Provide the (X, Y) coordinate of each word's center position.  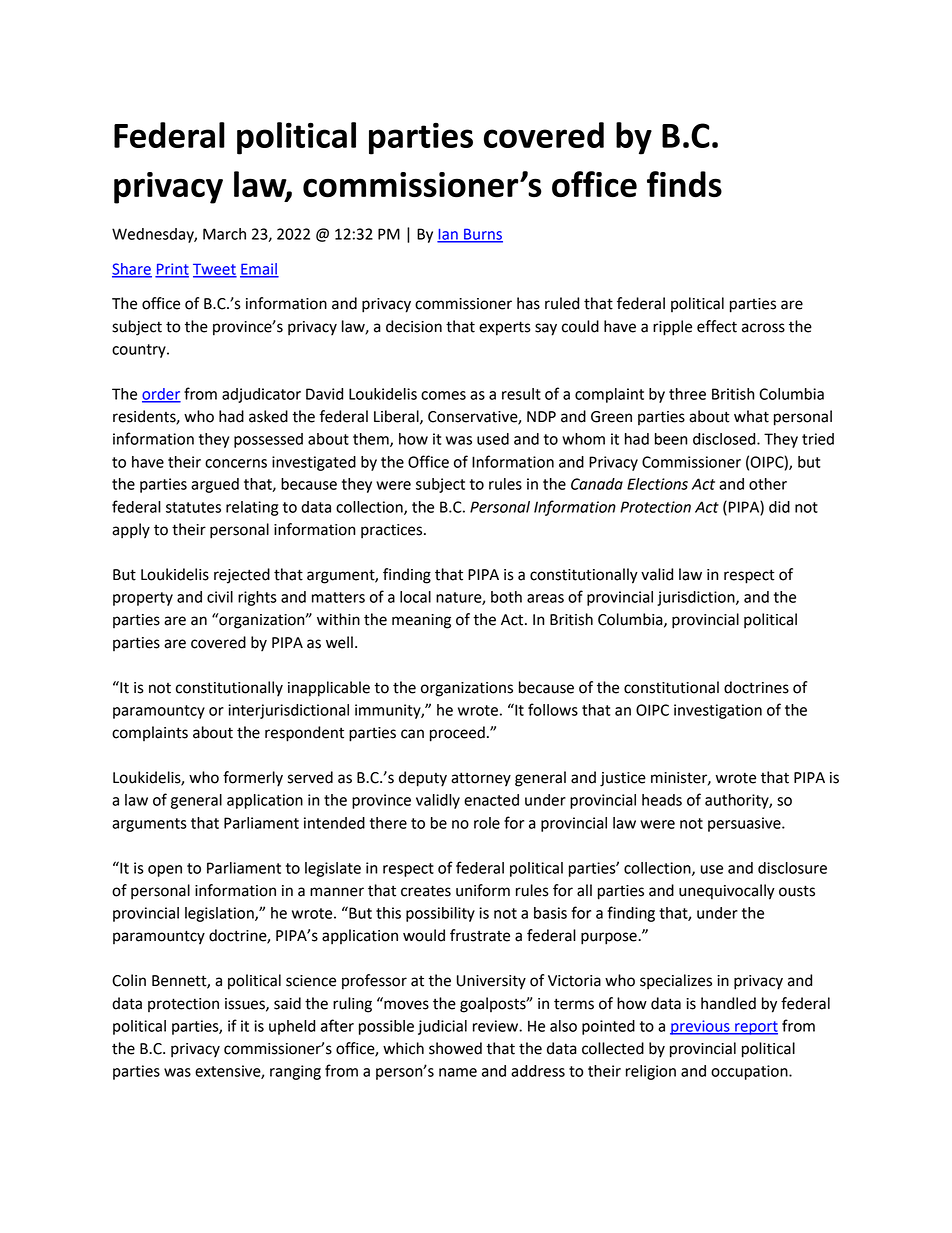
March (224, 234)
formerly (253, 779)
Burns (482, 235)
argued (215, 485)
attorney (481, 779)
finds (684, 184)
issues (246, 1004)
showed (455, 1048)
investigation (718, 711)
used (493, 439)
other (768, 484)
